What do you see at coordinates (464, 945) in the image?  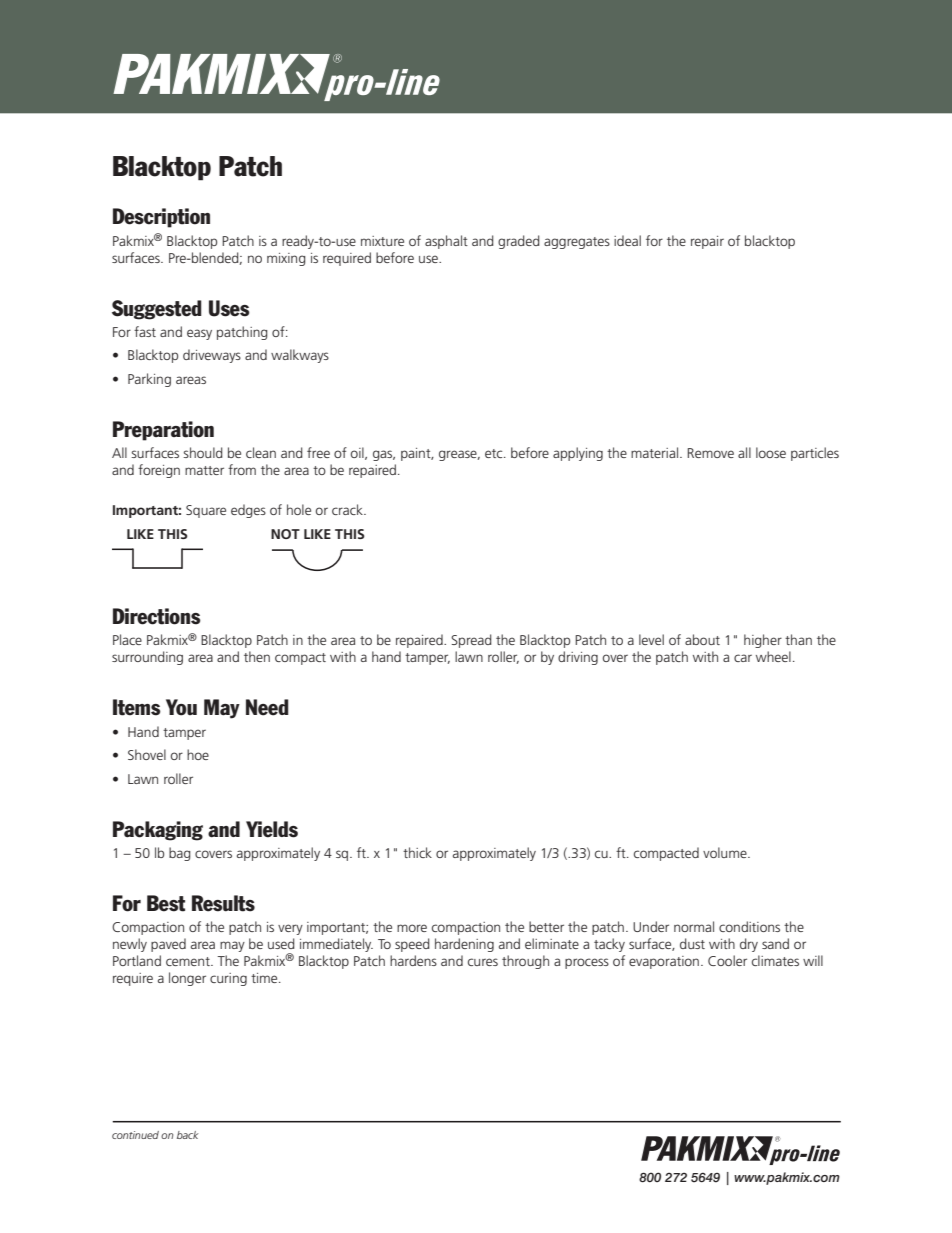 I see `hardening` at bounding box center [464, 945].
